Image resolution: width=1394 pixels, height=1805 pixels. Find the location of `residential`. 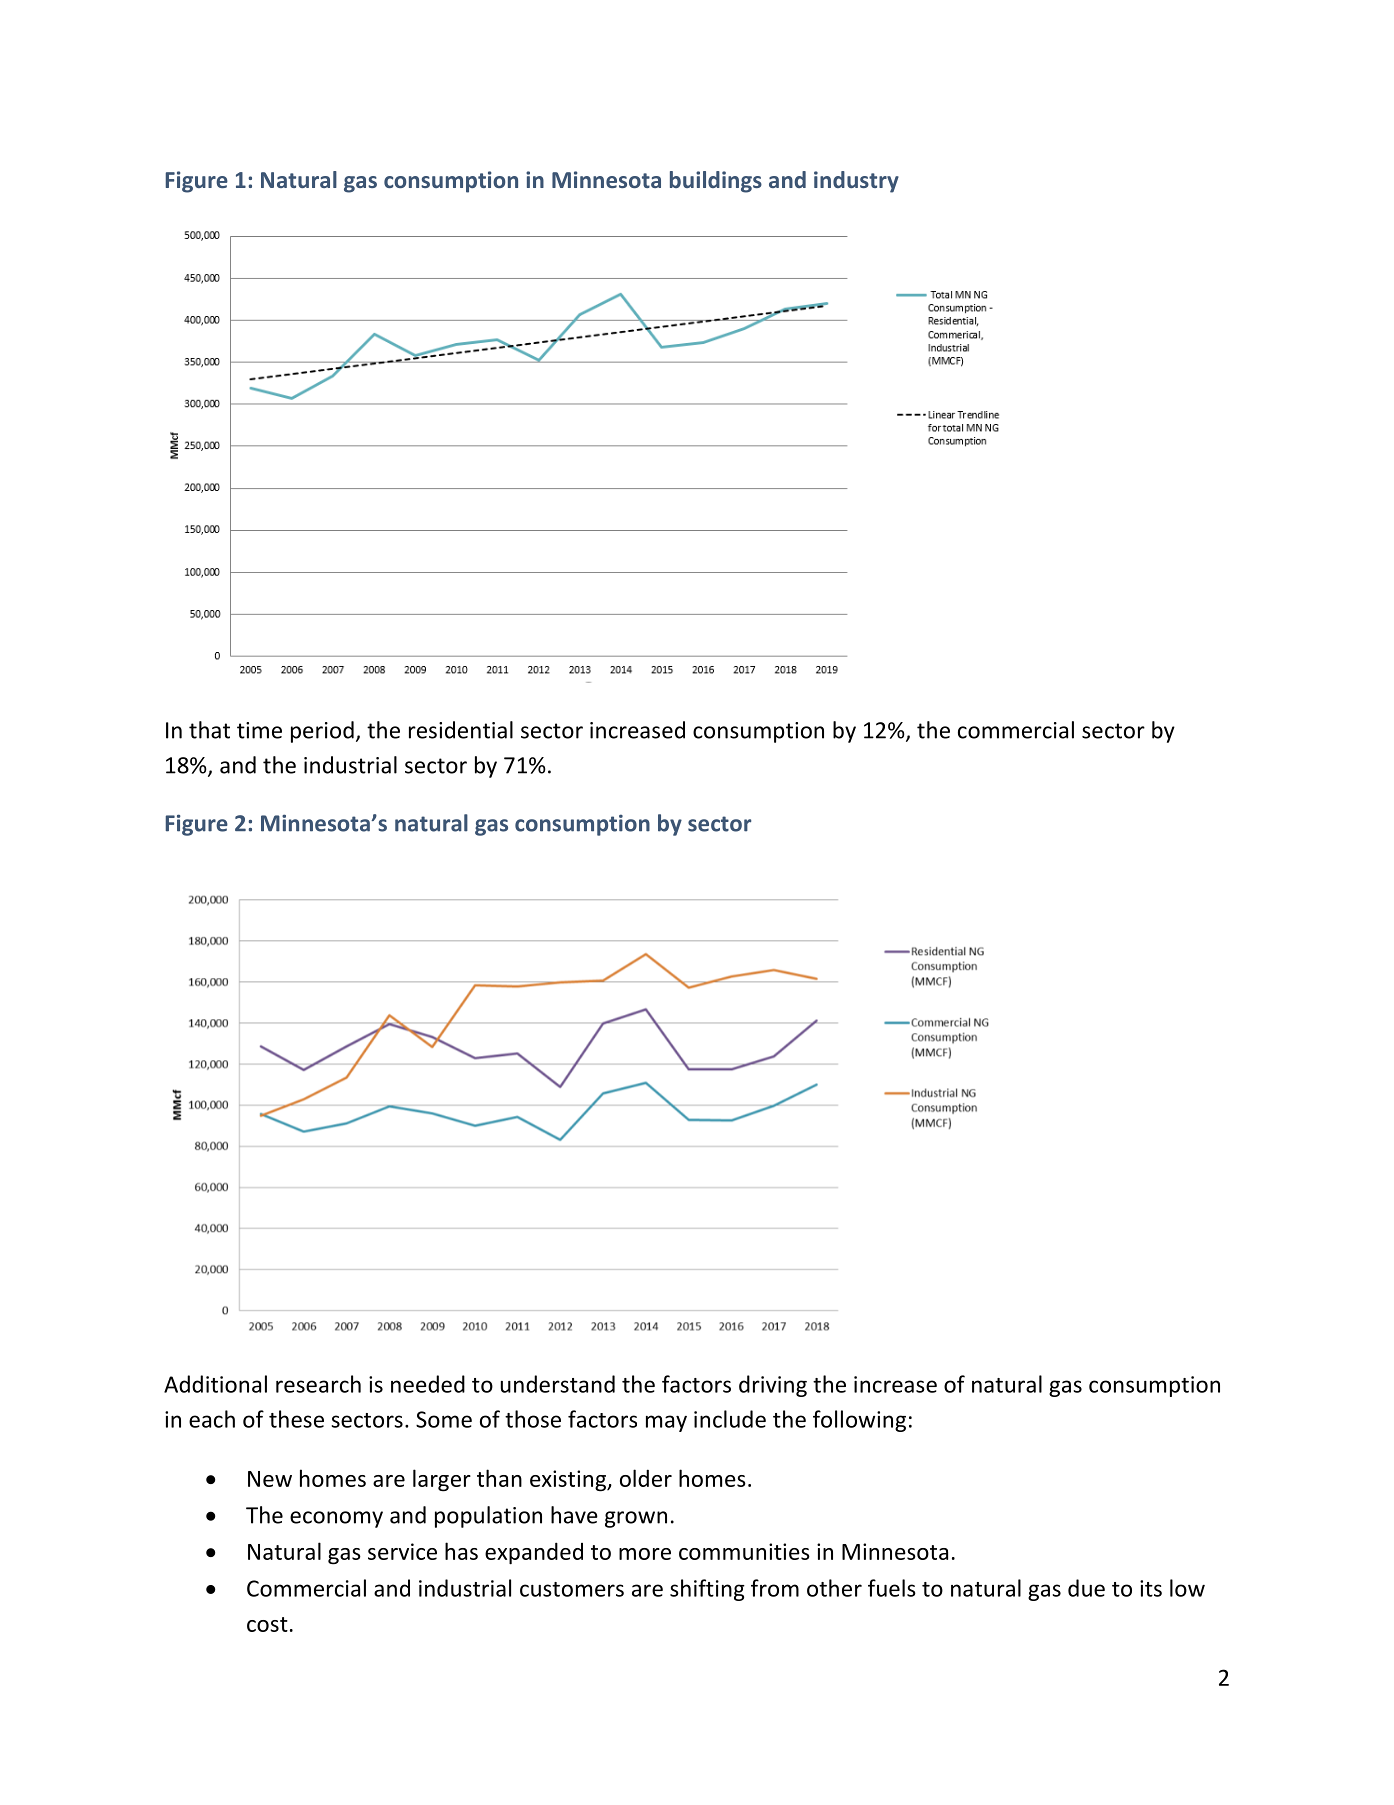

residential is located at coordinates (461, 730).
